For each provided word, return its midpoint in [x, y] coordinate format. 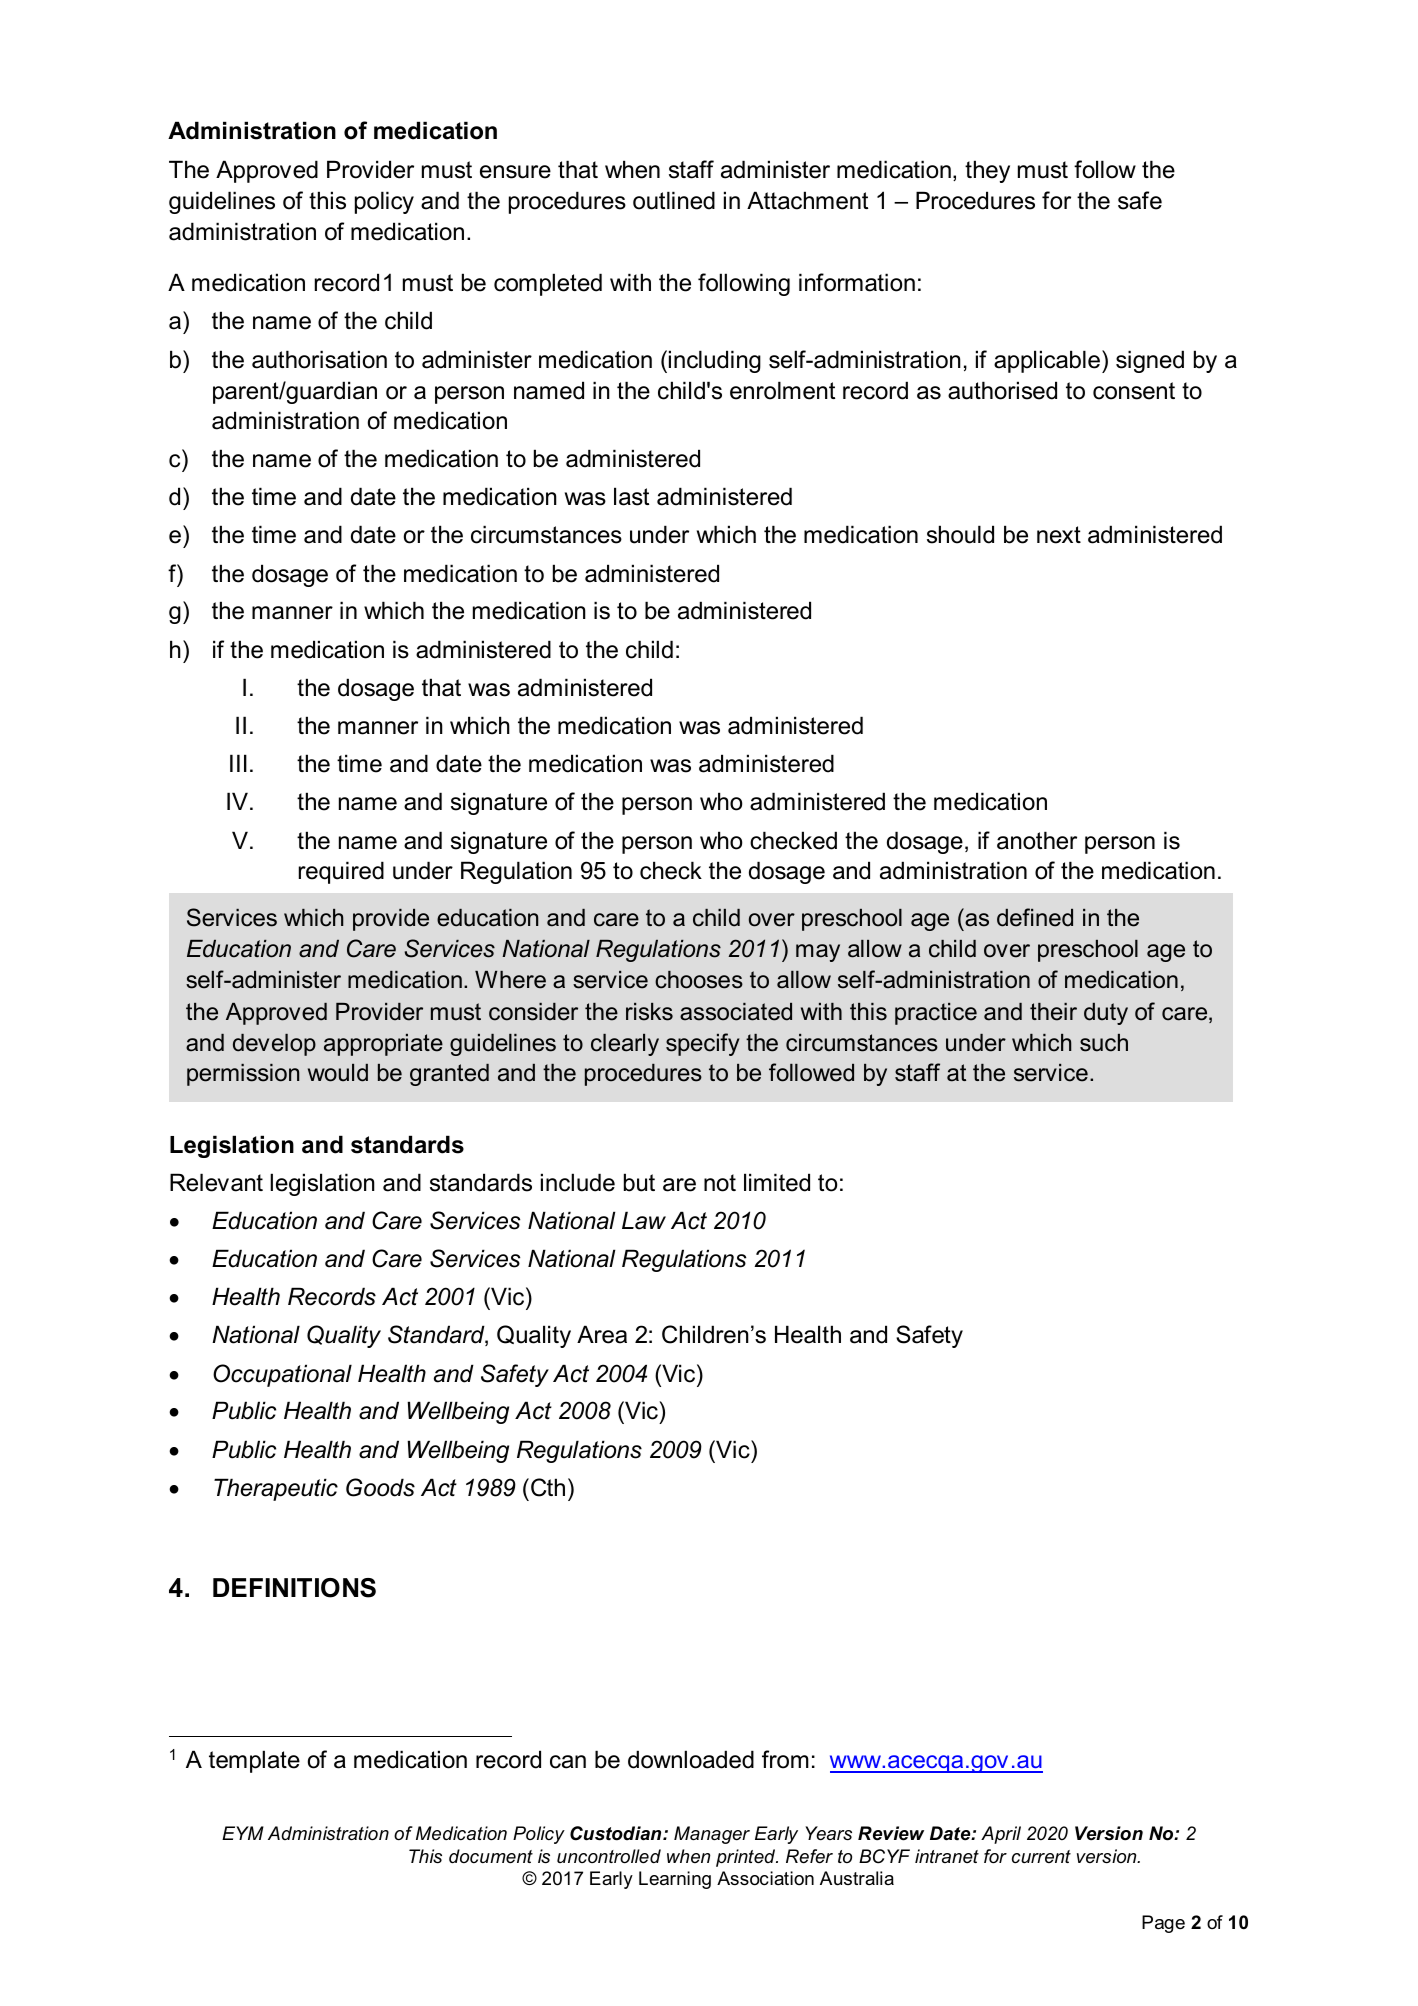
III [238, 763]
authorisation [319, 359]
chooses [699, 980]
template [254, 1761]
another [1037, 840]
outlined [674, 200]
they [987, 171]
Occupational [282, 1375]
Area [602, 1334]
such [1104, 1043]
